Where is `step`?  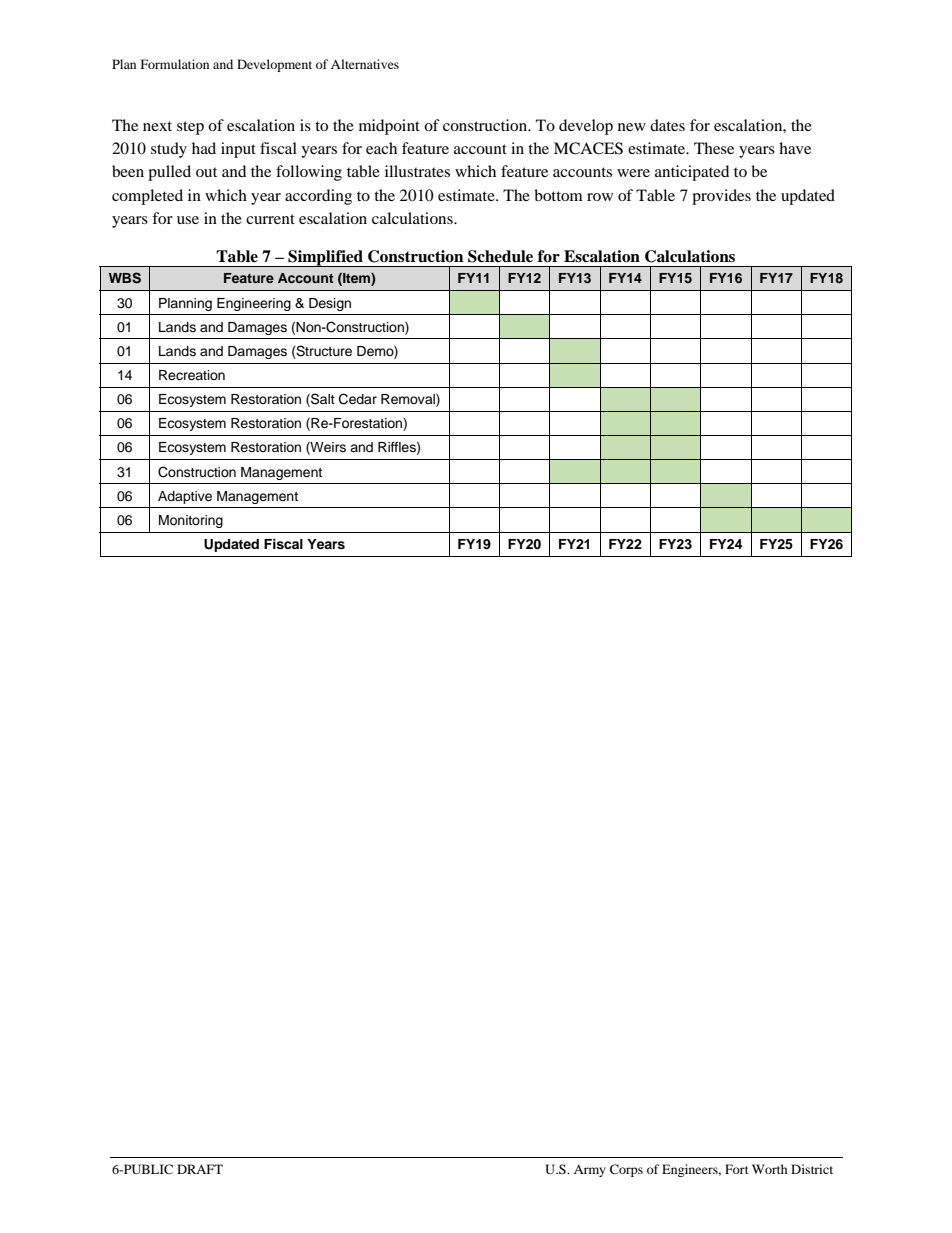
step is located at coordinates (190, 128).
